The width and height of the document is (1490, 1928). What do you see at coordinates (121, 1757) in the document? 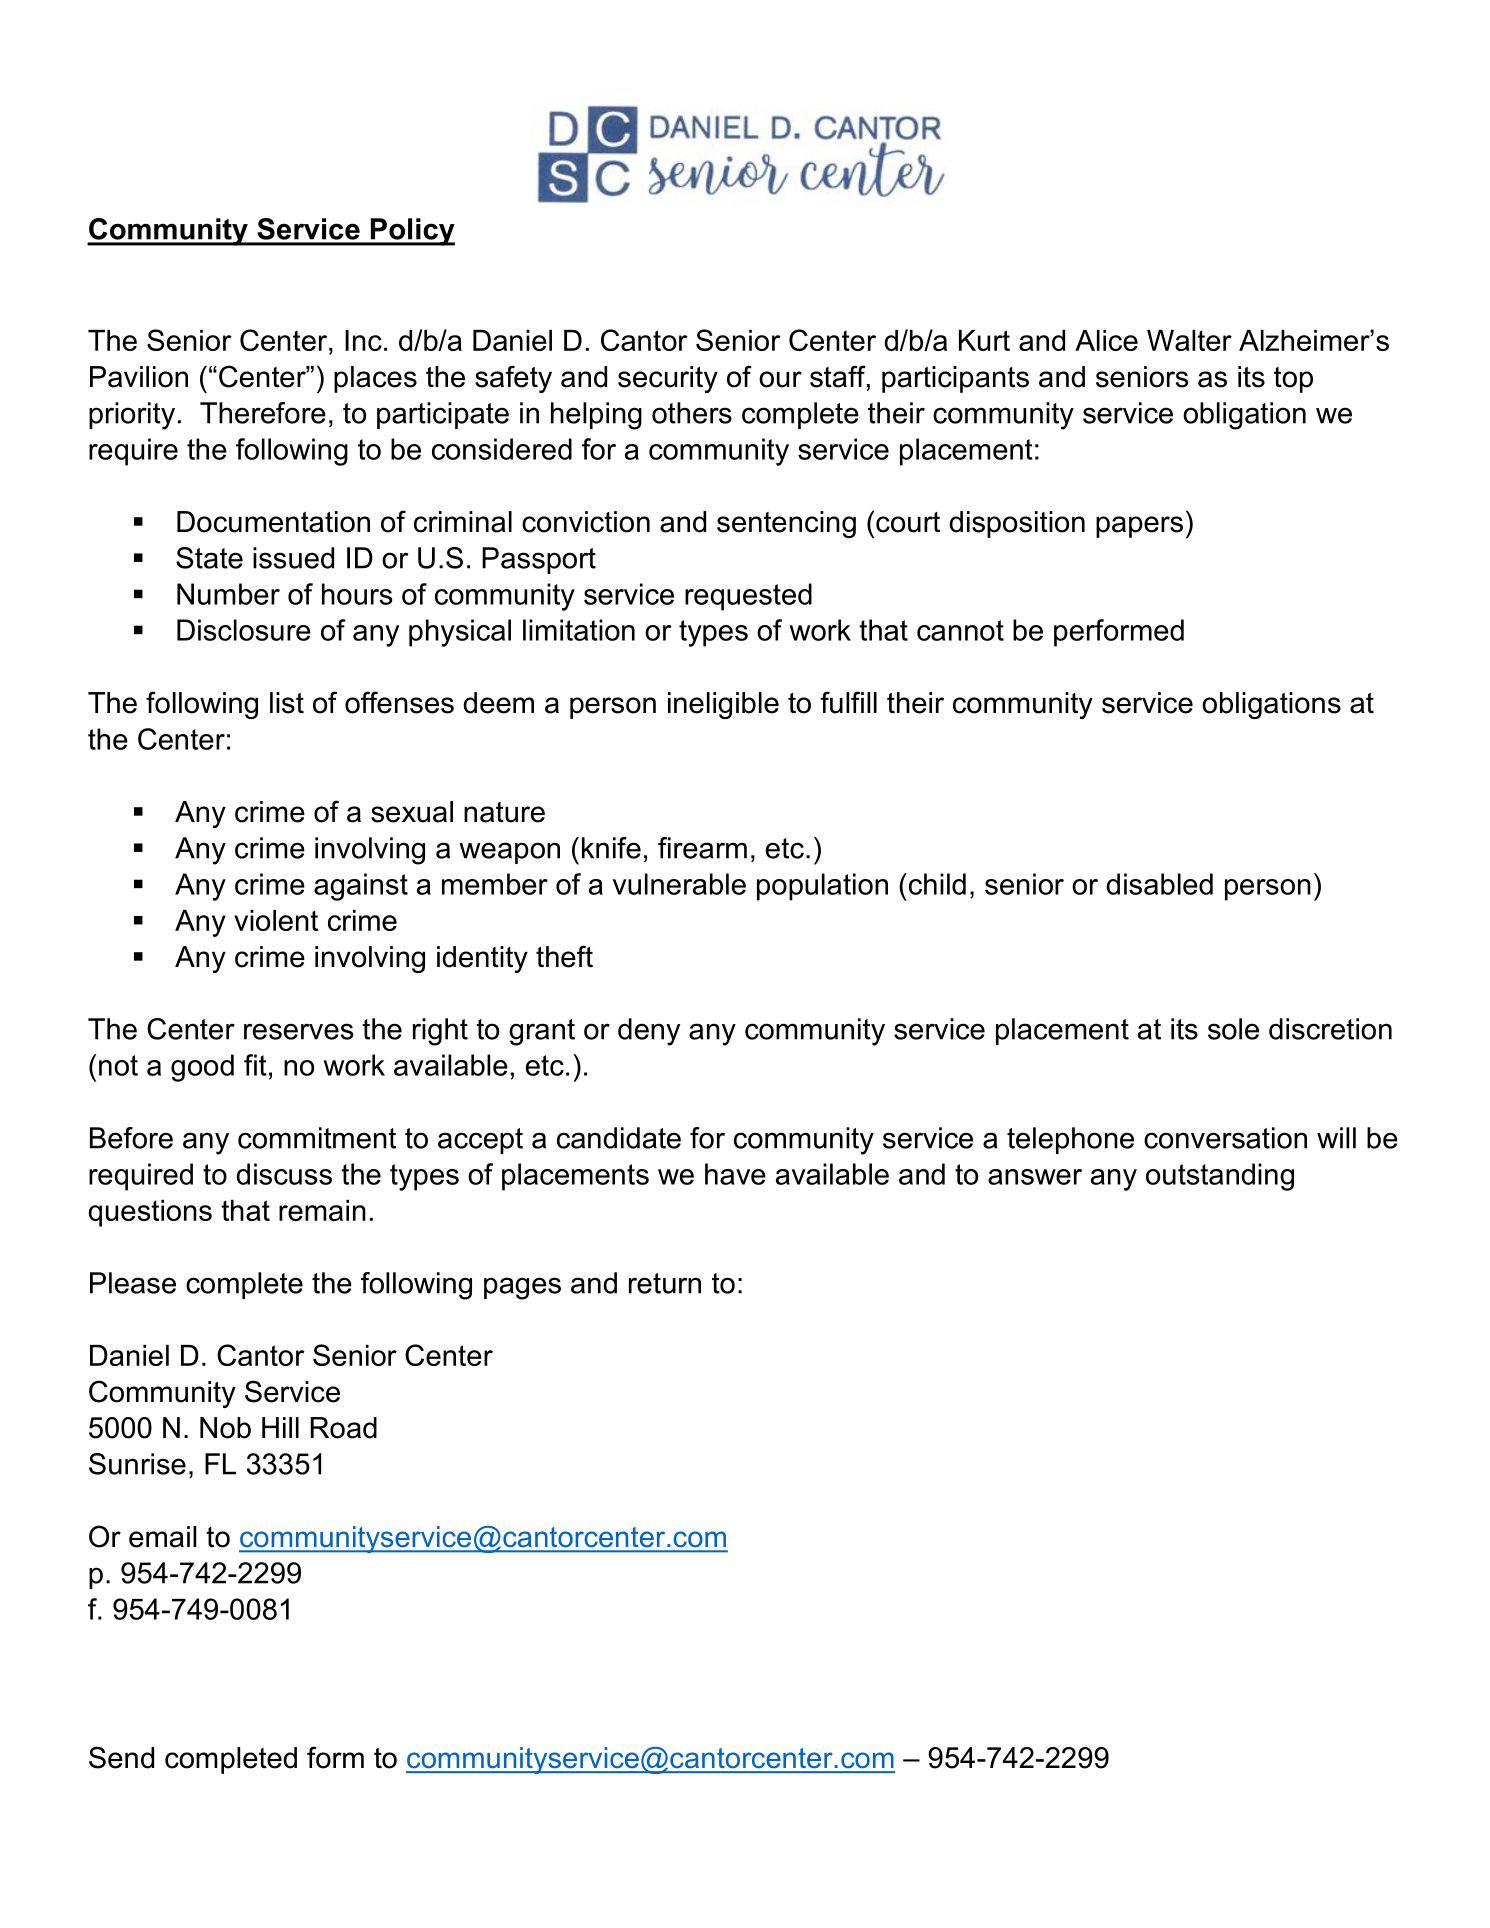
I see `Send` at bounding box center [121, 1757].
